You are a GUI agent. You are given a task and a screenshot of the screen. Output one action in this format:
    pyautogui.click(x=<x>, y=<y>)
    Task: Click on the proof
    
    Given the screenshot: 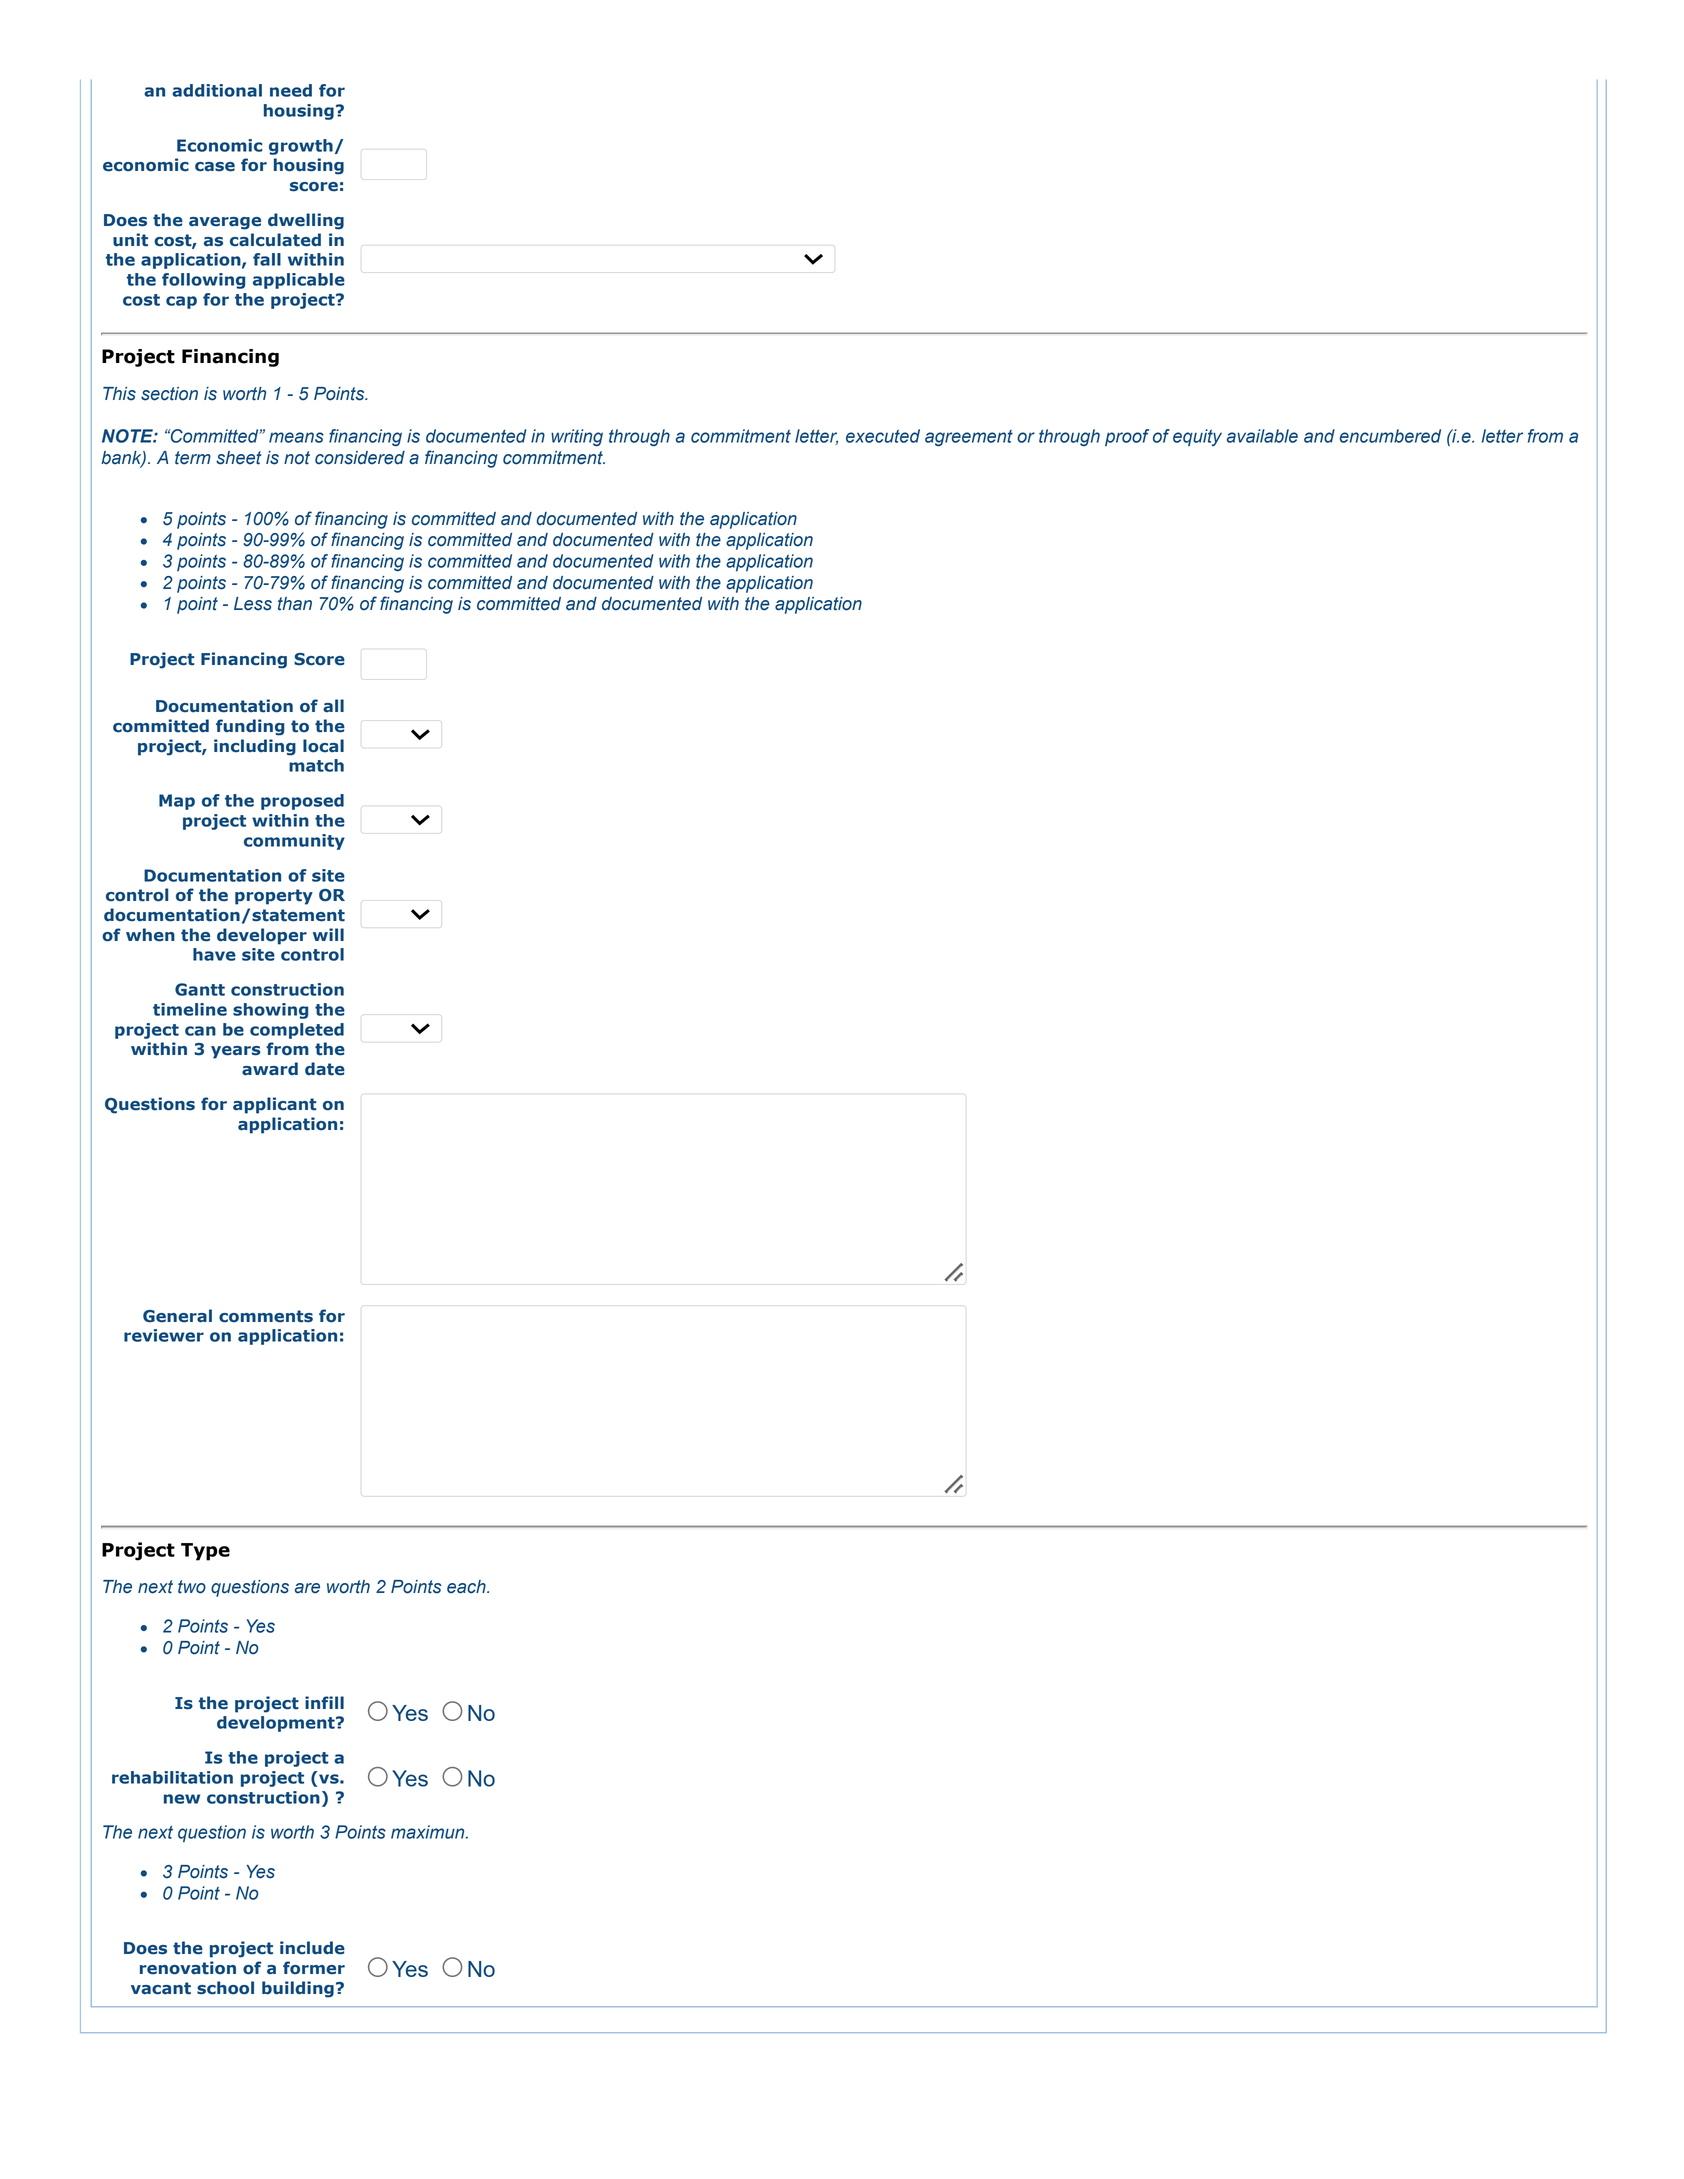 What is the action you would take?
    pyautogui.click(x=1127, y=437)
